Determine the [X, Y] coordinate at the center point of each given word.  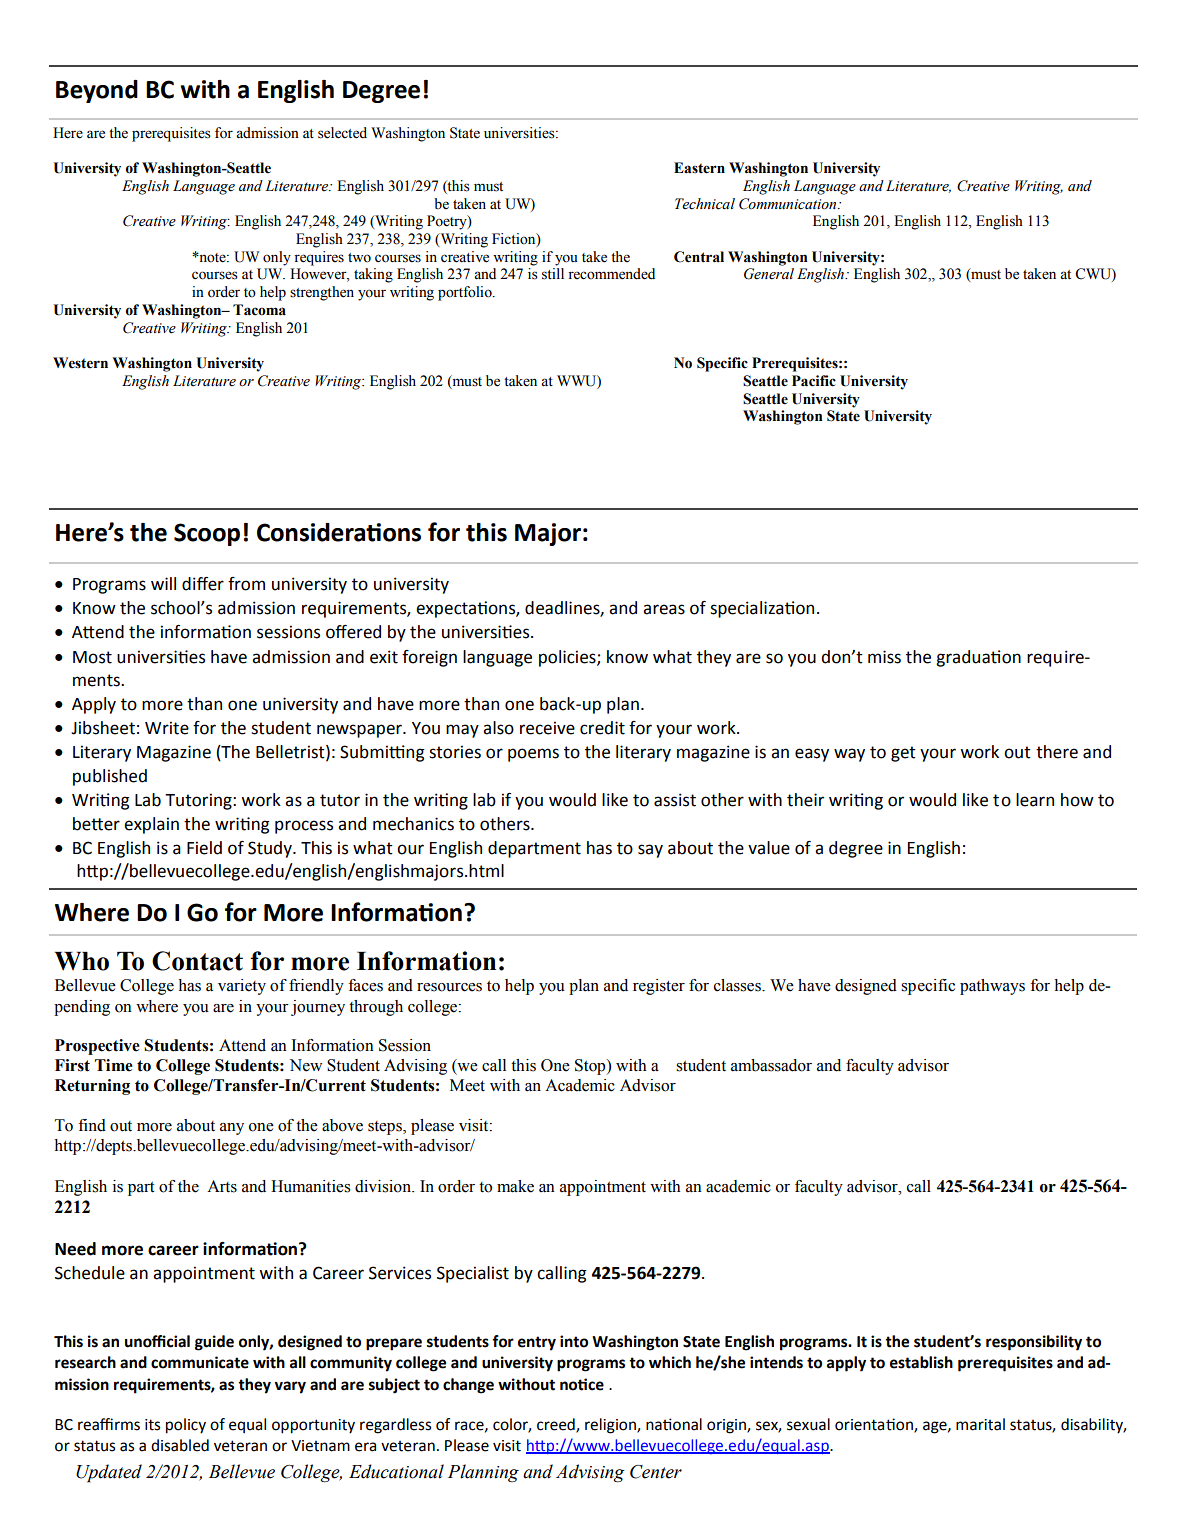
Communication [789, 204]
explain [151, 825]
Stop [591, 1067]
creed [557, 1425]
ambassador [771, 1065]
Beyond [97, 91]
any [232, 1129]
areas [664, 609]
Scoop [207, 534]
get [903, 754]
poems [533, 755]
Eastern [699, 168]
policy [186, 1426]
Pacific [814, 381]
